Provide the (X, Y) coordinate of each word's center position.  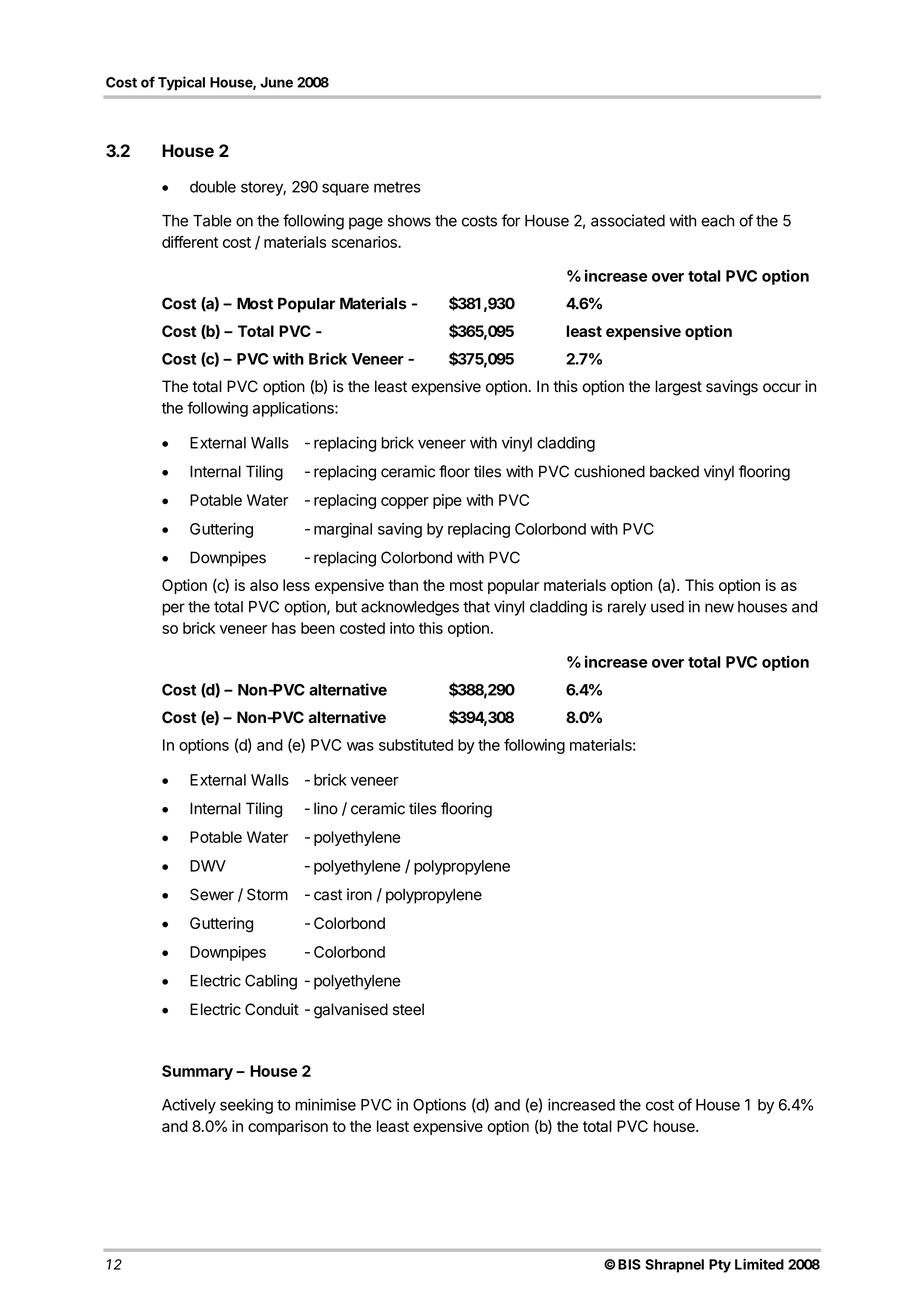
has (284, 628)
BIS (629, 1264)
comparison (288, 1127)
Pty (720, 1266)
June (276, 82)
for (511, 220)
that (476, 607)
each (717, 221)
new (719, 608)
